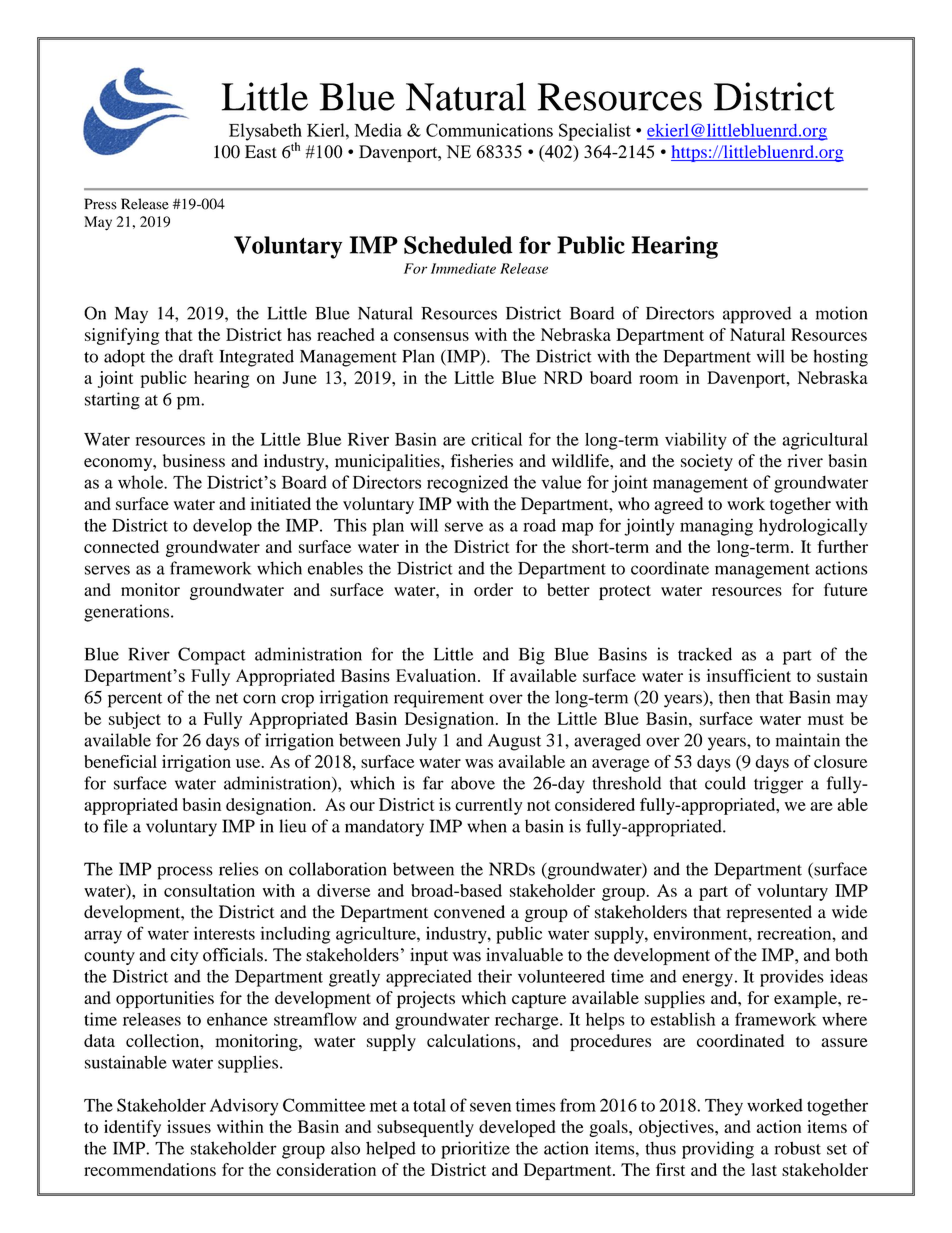  I want to click on robust, so click(798, 1148).
